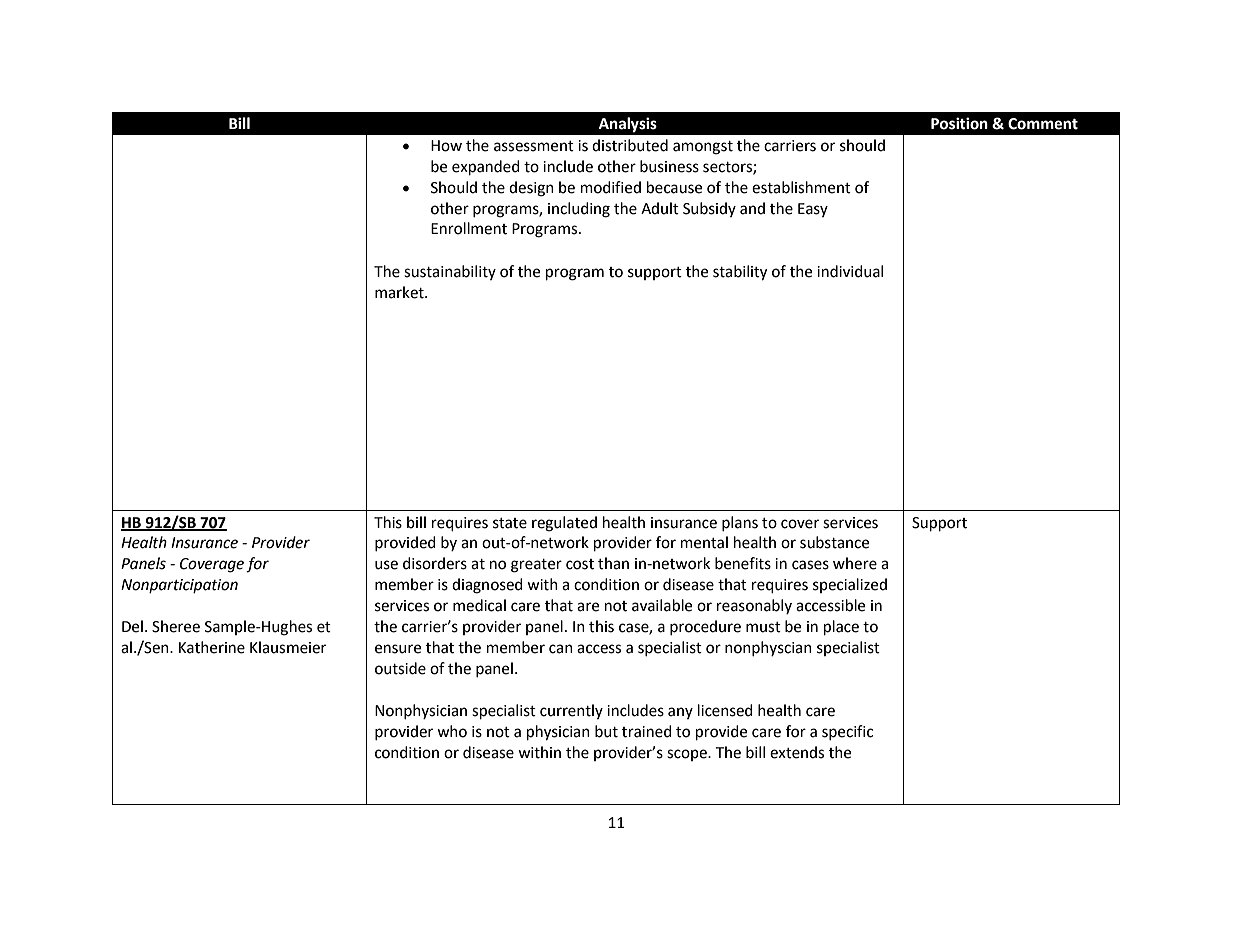 The image size is (1233, 952). Describe the element at coordinates (740, 523) in the screenshot. I see `plans` at that location.
